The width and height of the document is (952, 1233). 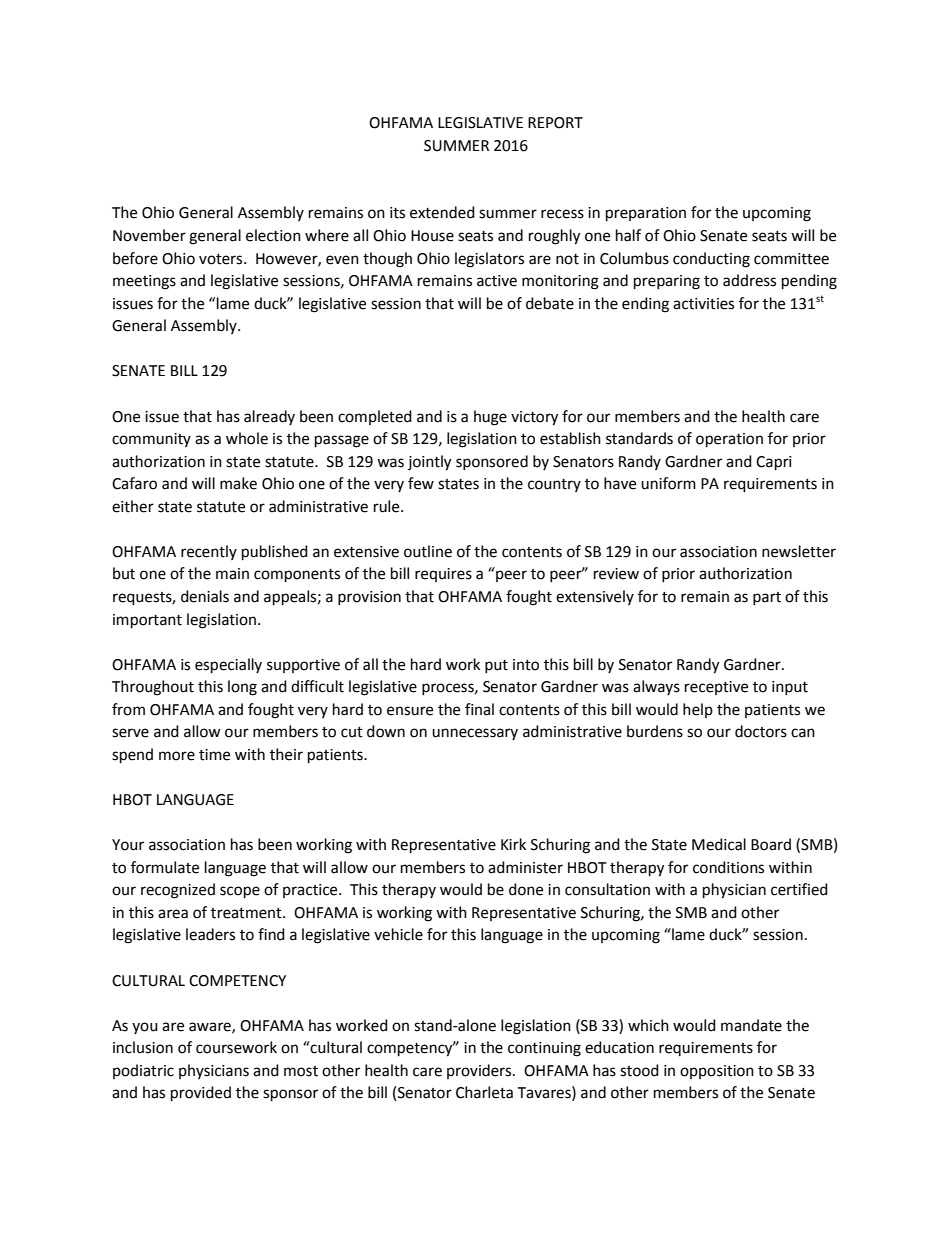 I want to click on extended, so click(x=442, y=212).
